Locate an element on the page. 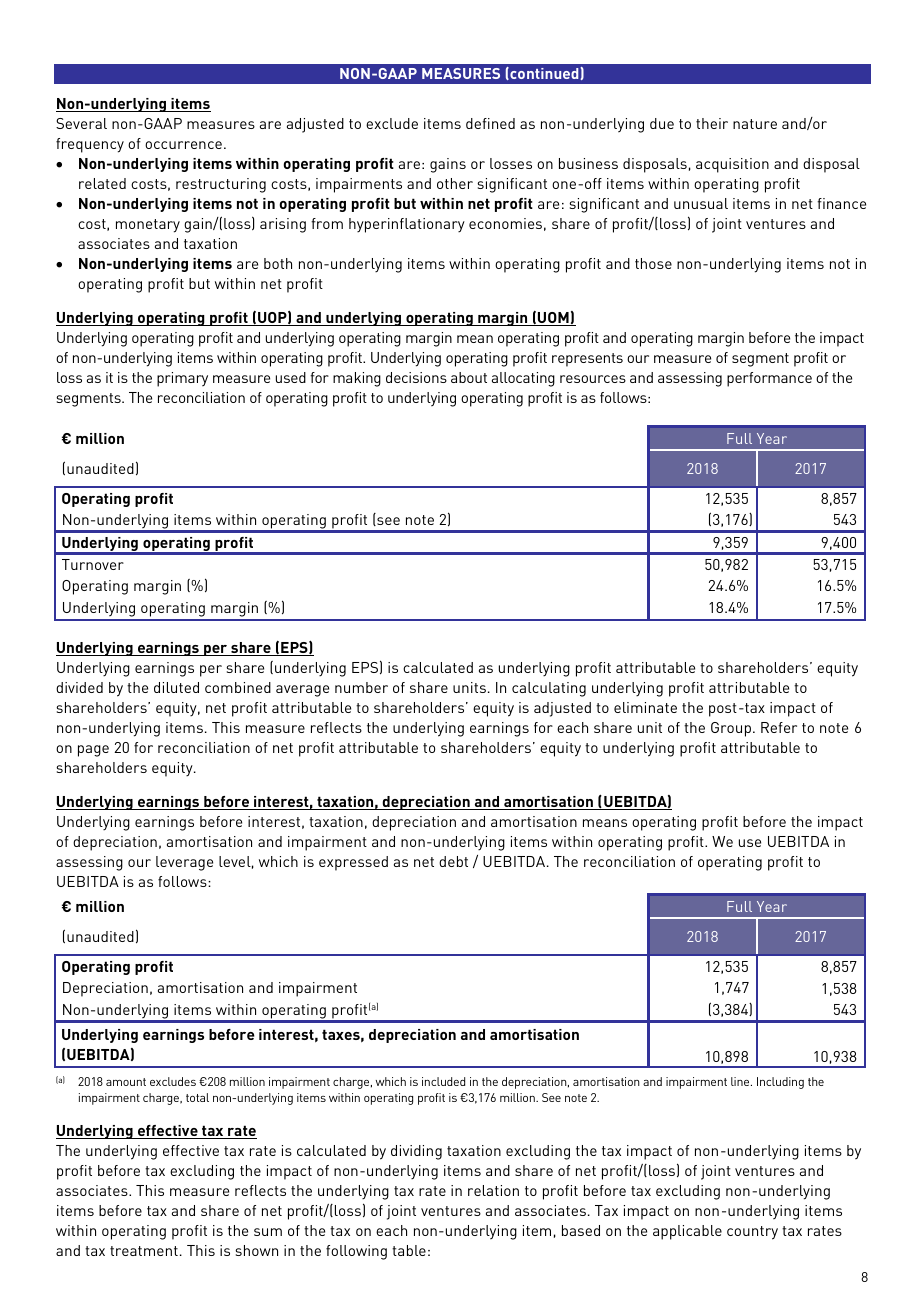 This document has width=924, height=1308. diluted is located at coordinates (176, 687).
